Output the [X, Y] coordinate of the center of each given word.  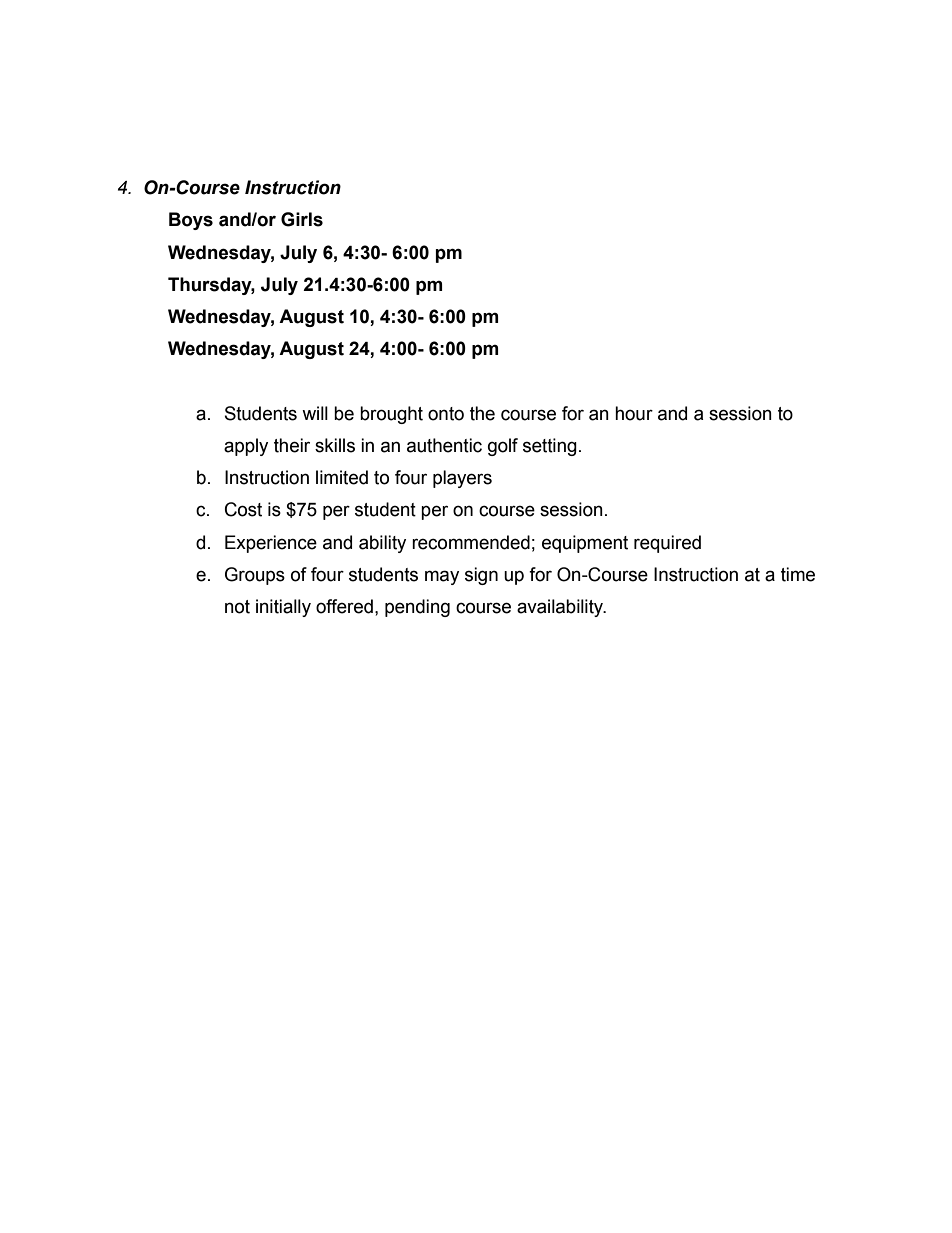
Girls [302, 219]
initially [283, 608]
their [292, 445]
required [667, 544]
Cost [243, 509]
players [462, 479]
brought [391, 415]
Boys [191, 221]
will [315, 413]
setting [550, 447]
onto [446, 414]
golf [503, 447]
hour [634, 413]
